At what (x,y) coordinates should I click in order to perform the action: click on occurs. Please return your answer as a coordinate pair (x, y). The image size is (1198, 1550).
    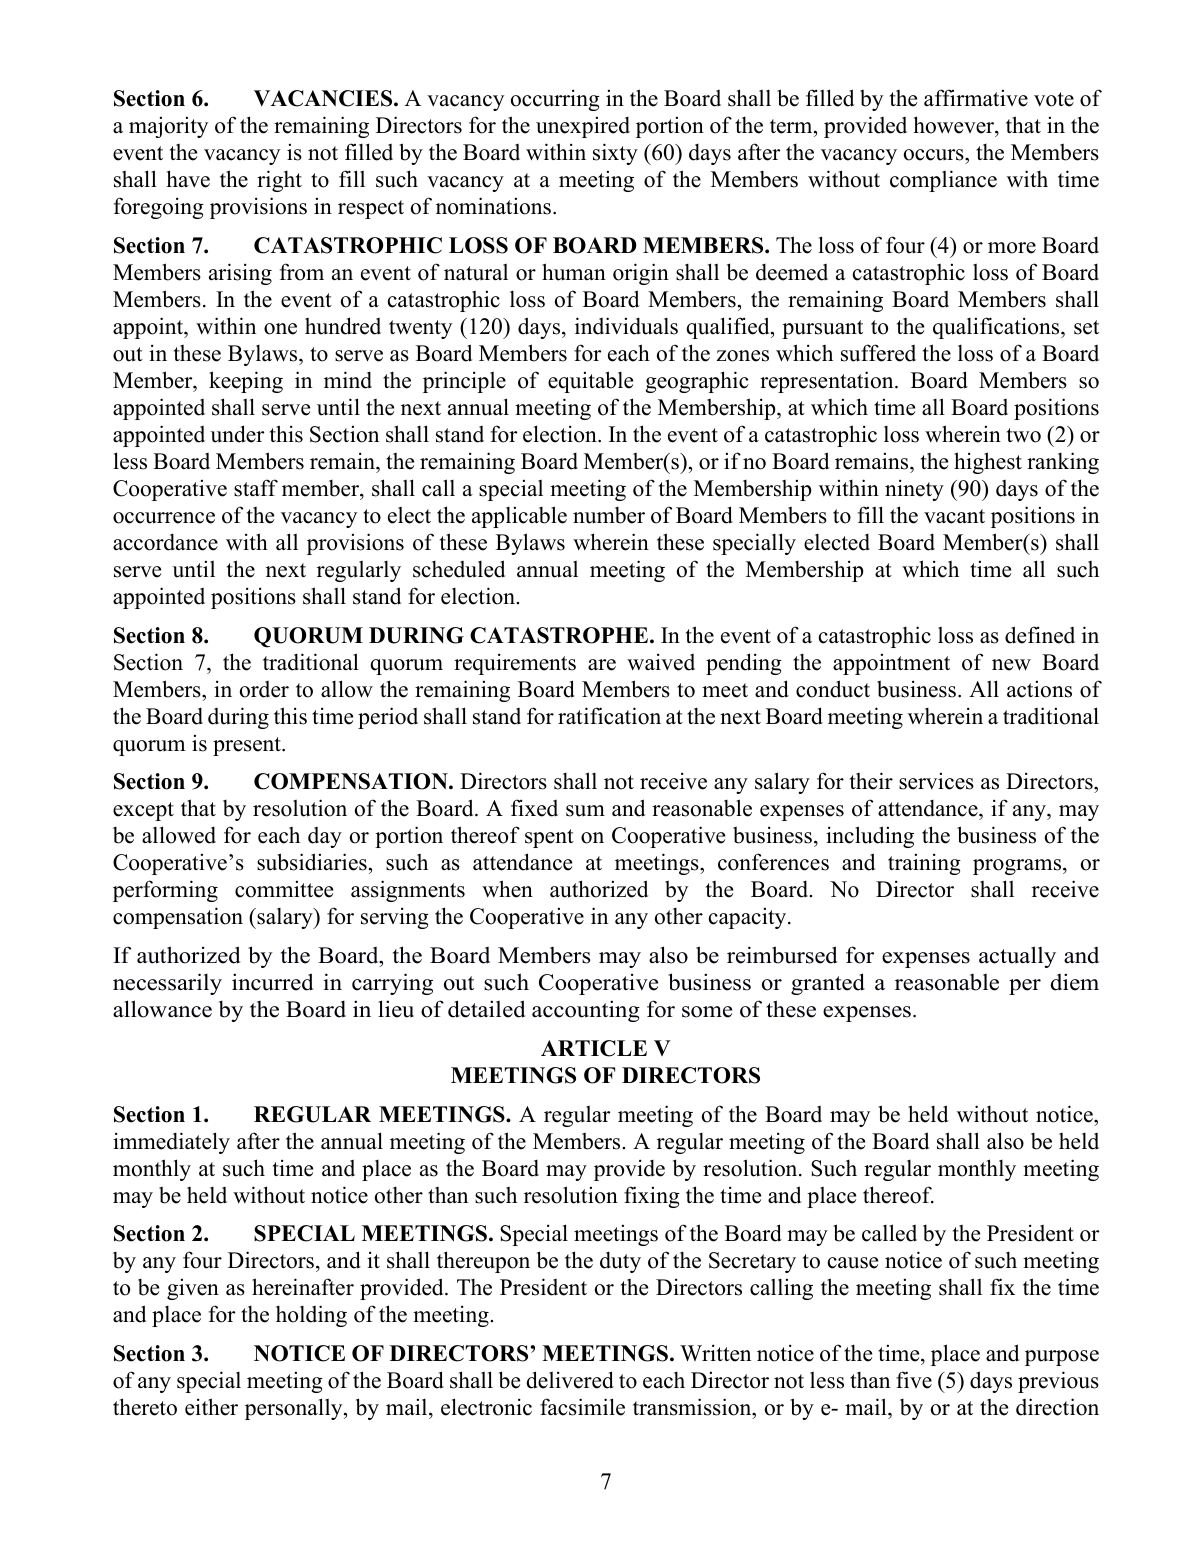
    Looking at the image, I should click on (935, 155).
